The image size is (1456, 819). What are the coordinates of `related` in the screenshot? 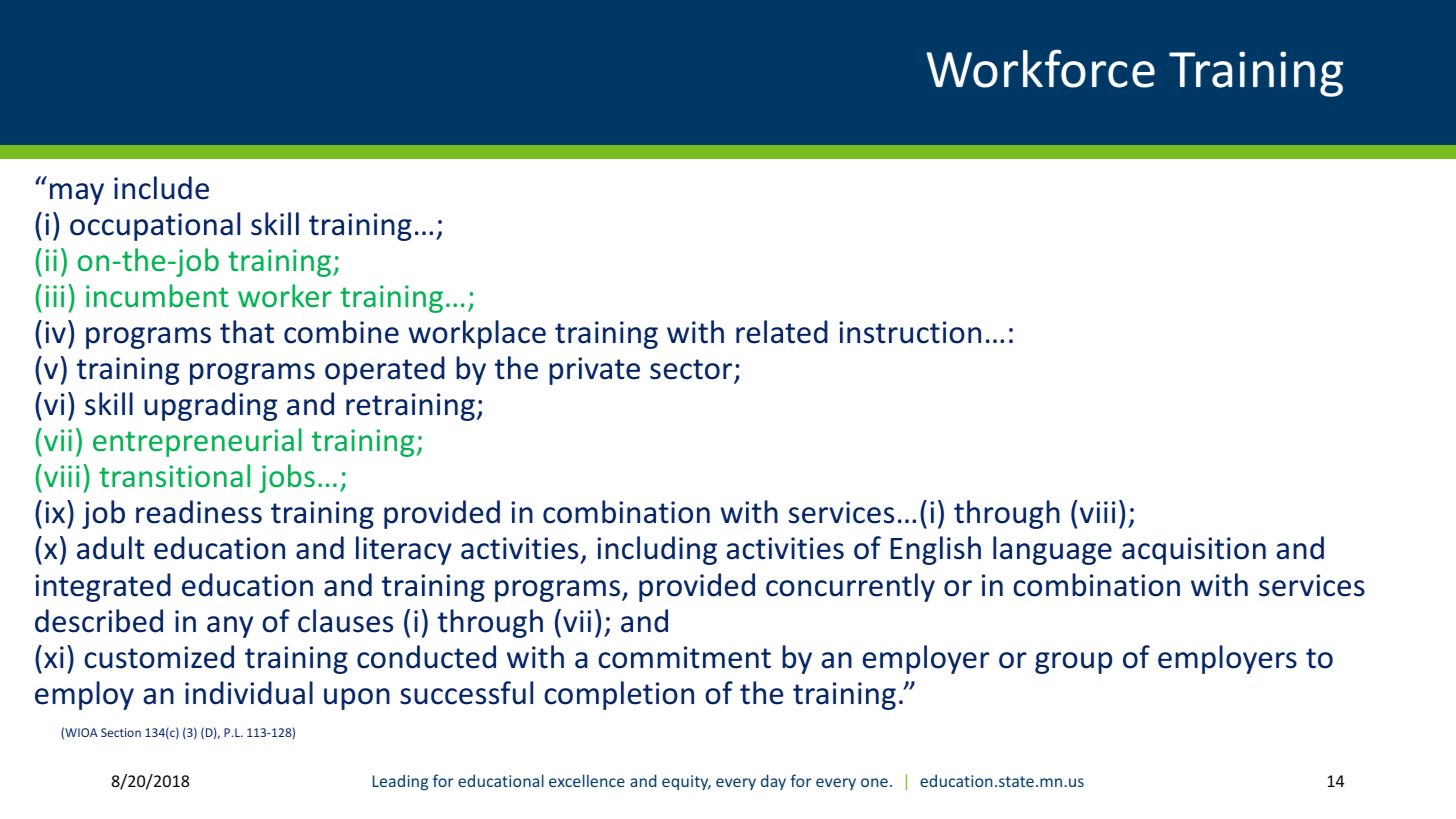 It's located at (782, 332).
